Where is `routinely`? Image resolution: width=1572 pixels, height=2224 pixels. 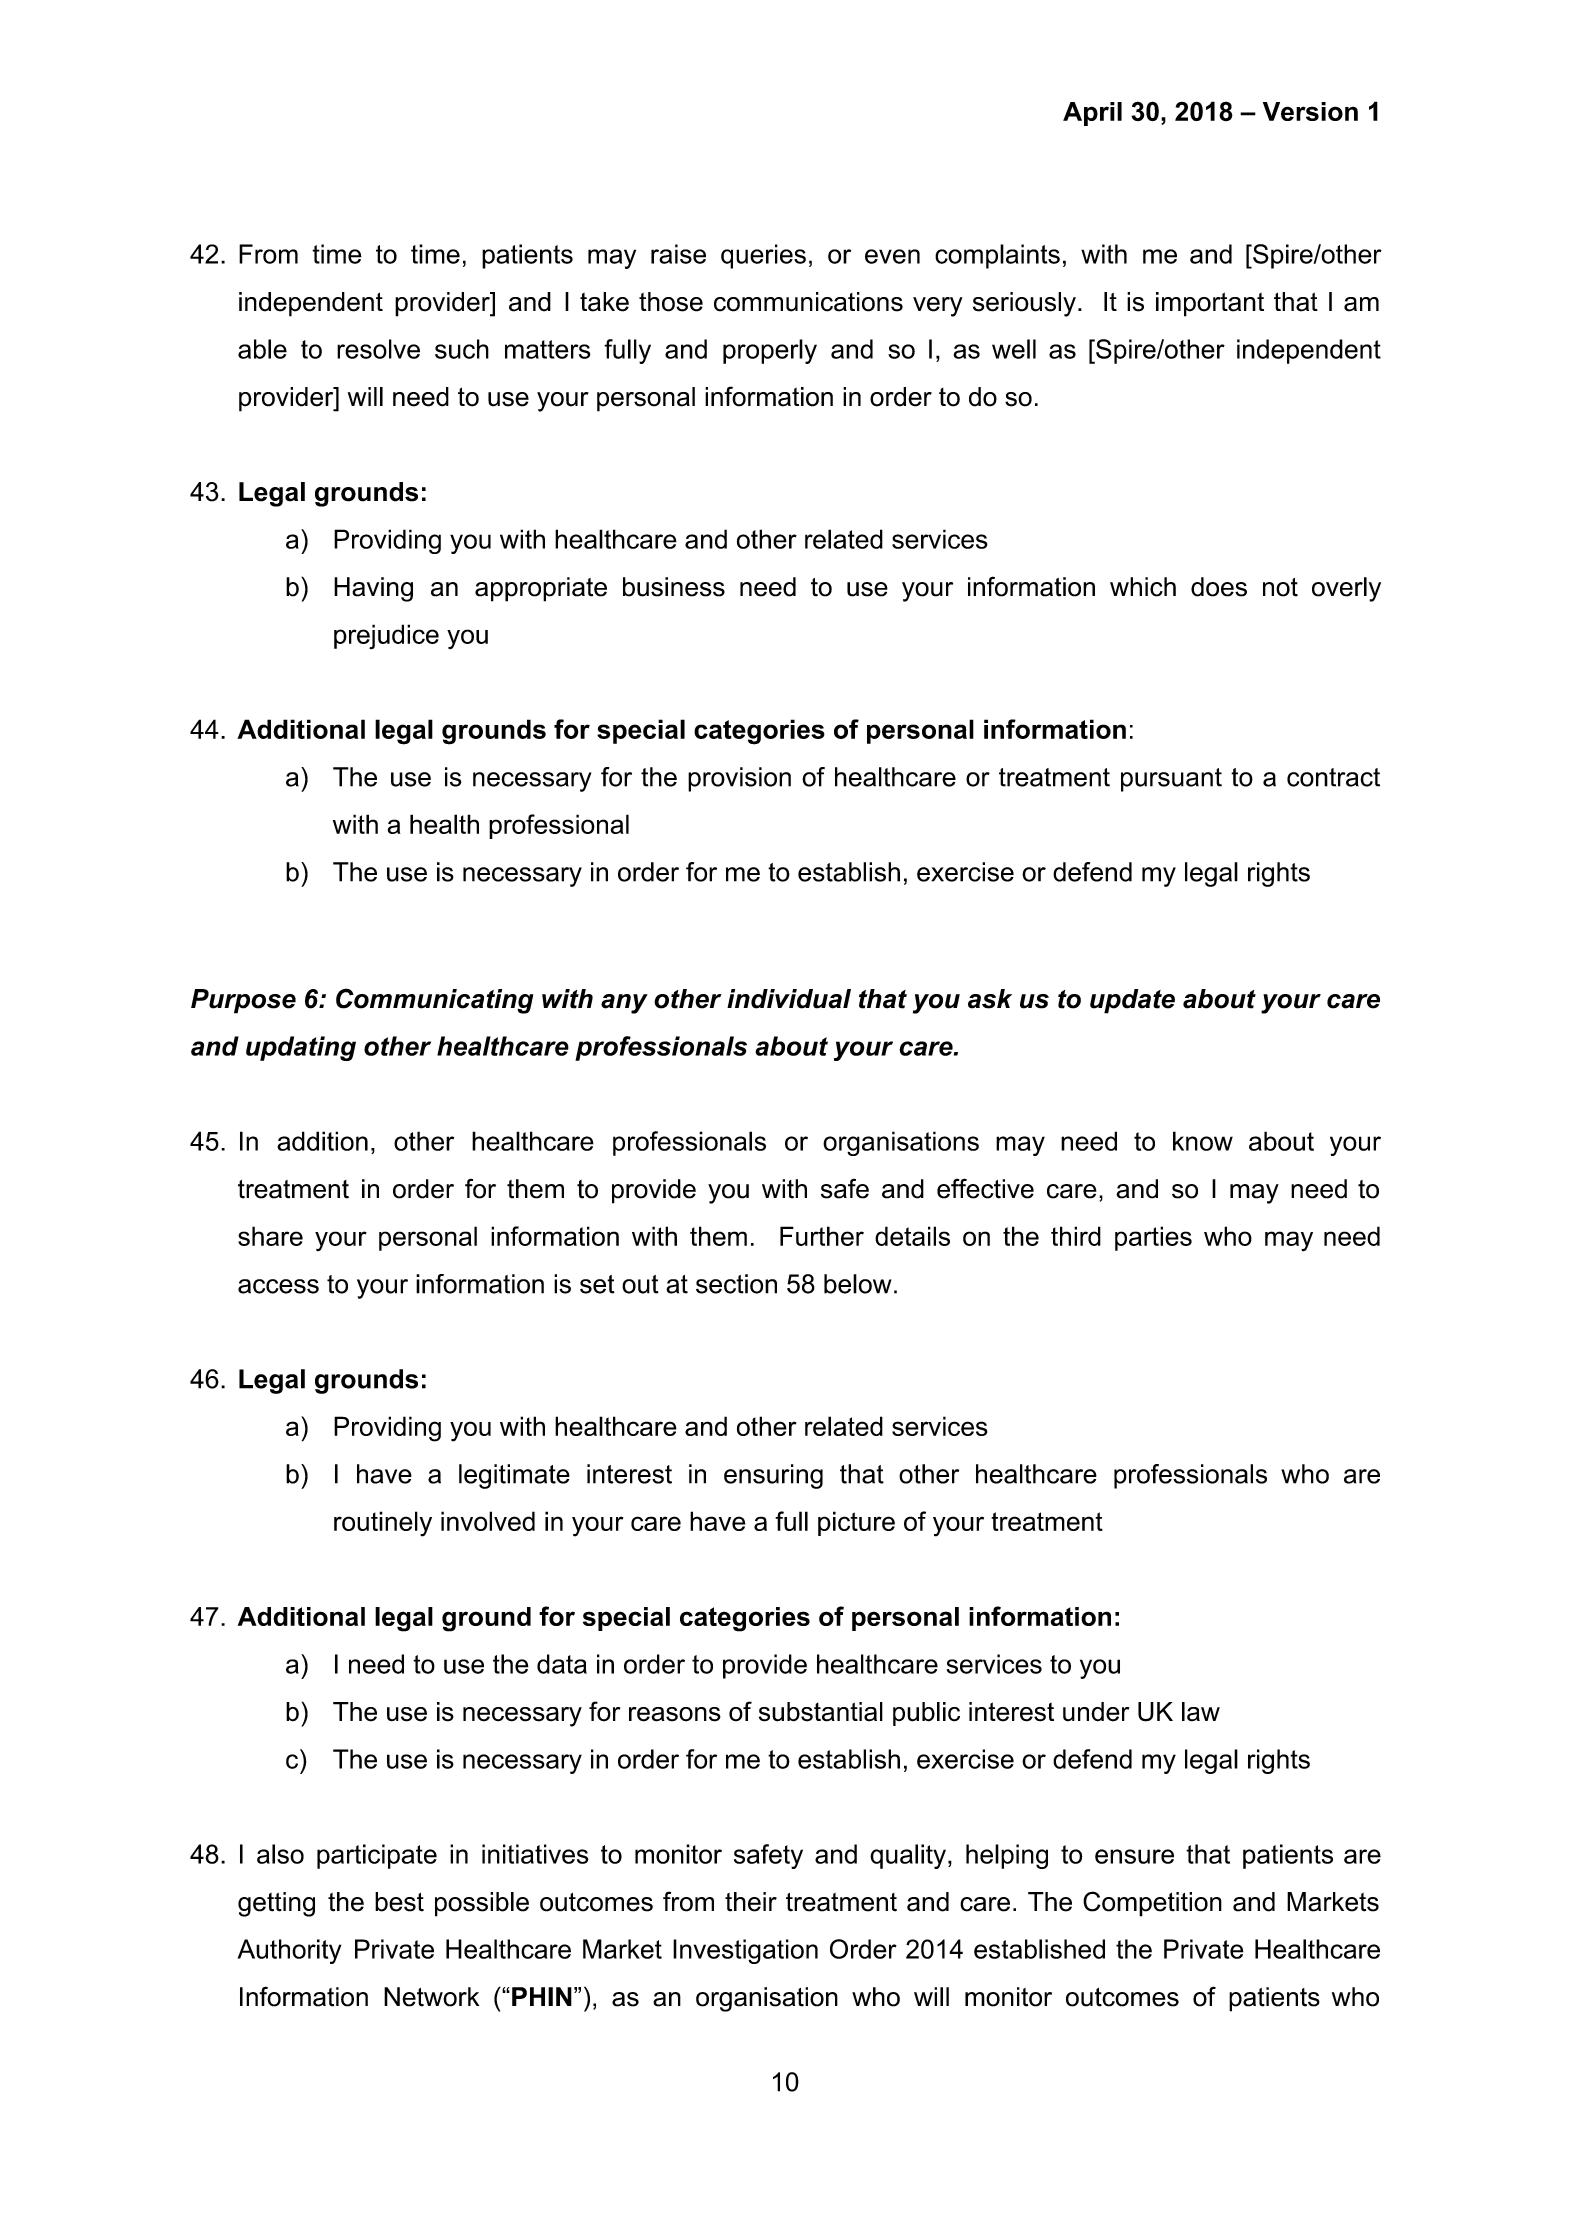 routinely is located at coordinates (383, 1524).
